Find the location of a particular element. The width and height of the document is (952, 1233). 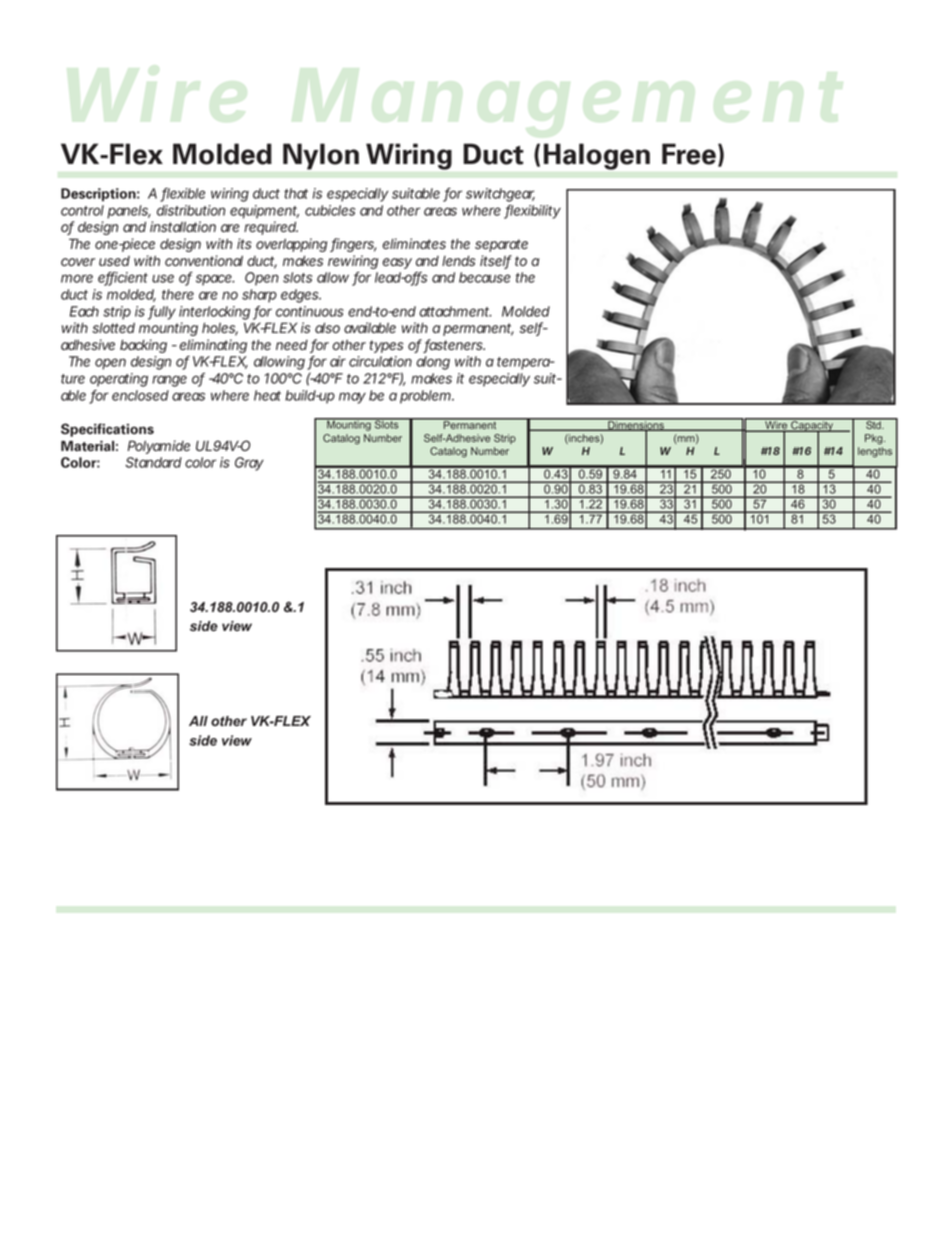

Nylon is located at coordinates (321, 157).
